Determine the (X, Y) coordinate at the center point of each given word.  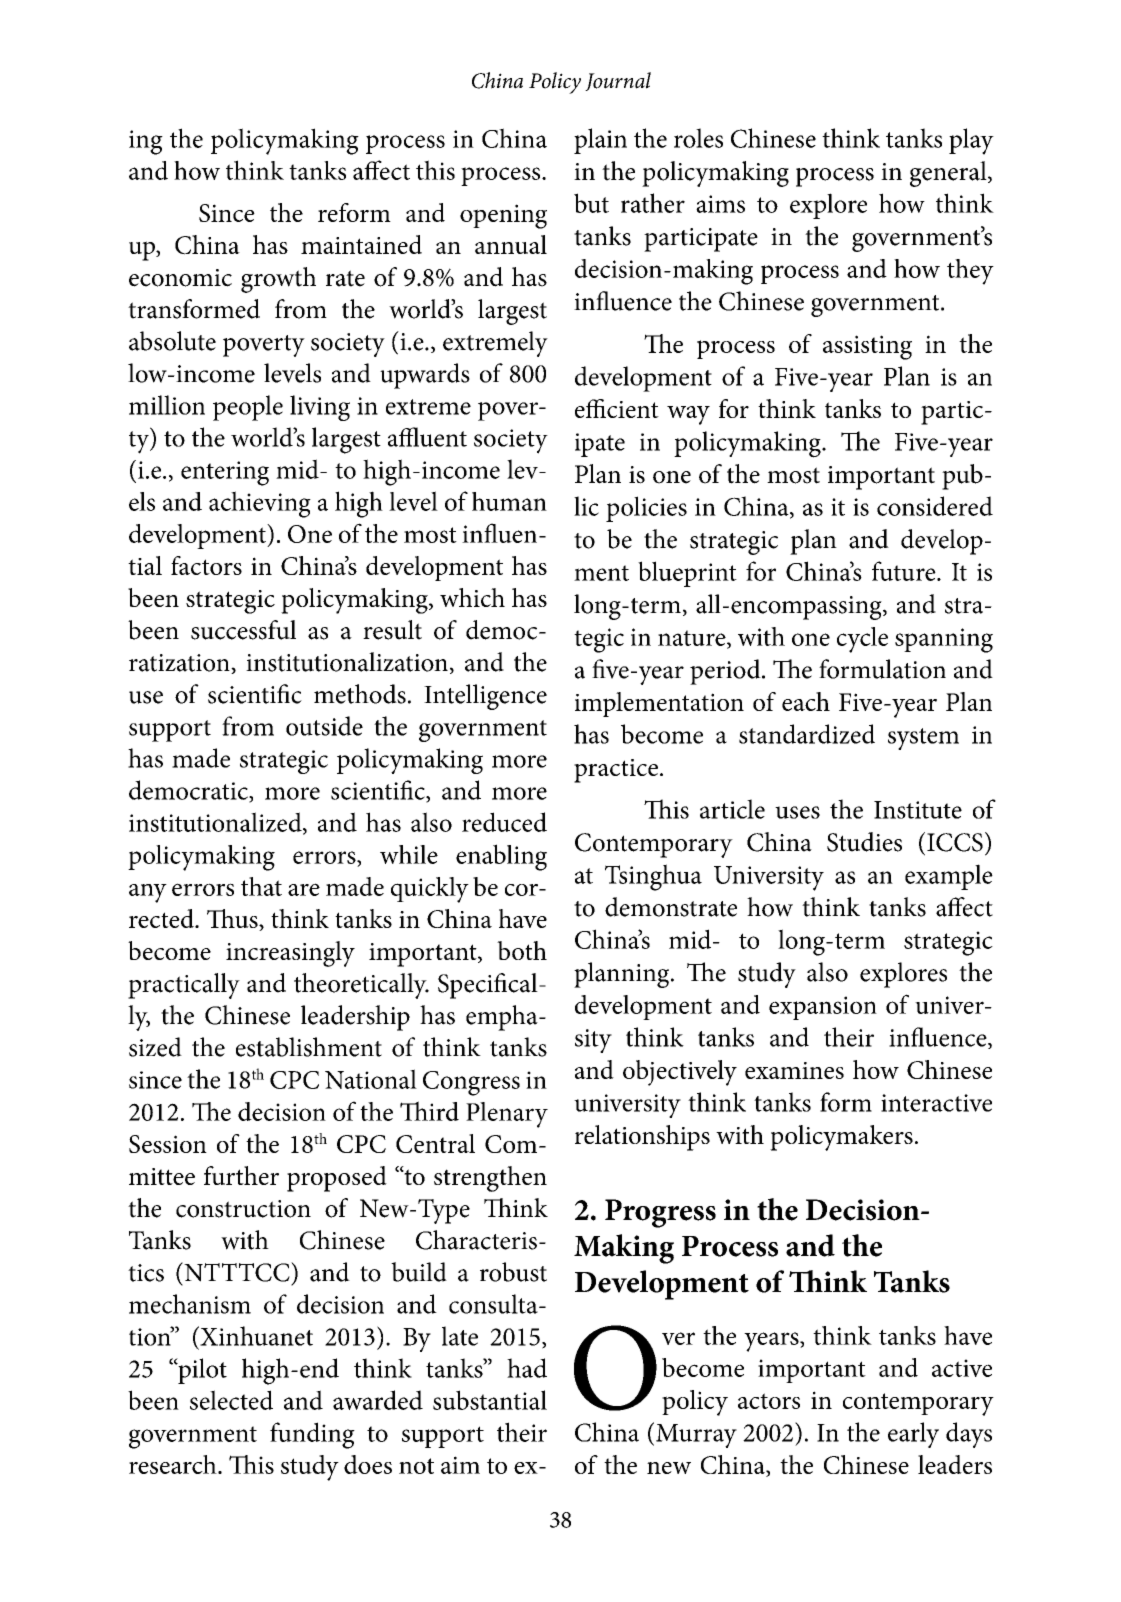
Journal (618, 81)
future (905, 571)
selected (231, 1400)
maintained (361, 244)
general (949, 174)
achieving (260, 504)
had (527, 1368)
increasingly (290, 954)
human (509, 501)
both (522, 950)
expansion (823, 1008)
